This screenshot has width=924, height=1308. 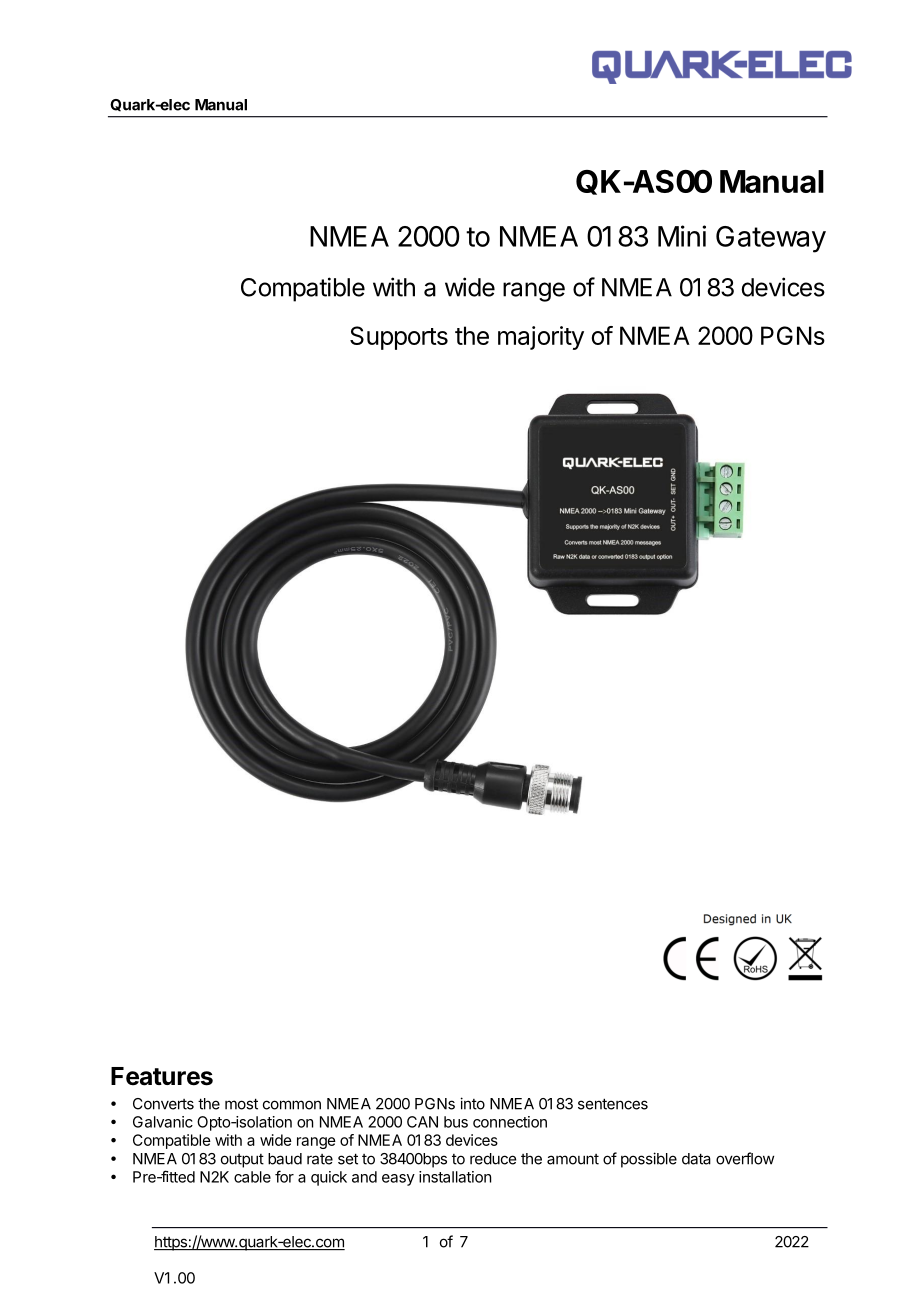 What do you see at coordinates (493, 1159) in the screenshot?
I see `reduce` at bounding box center [493, 1159].
